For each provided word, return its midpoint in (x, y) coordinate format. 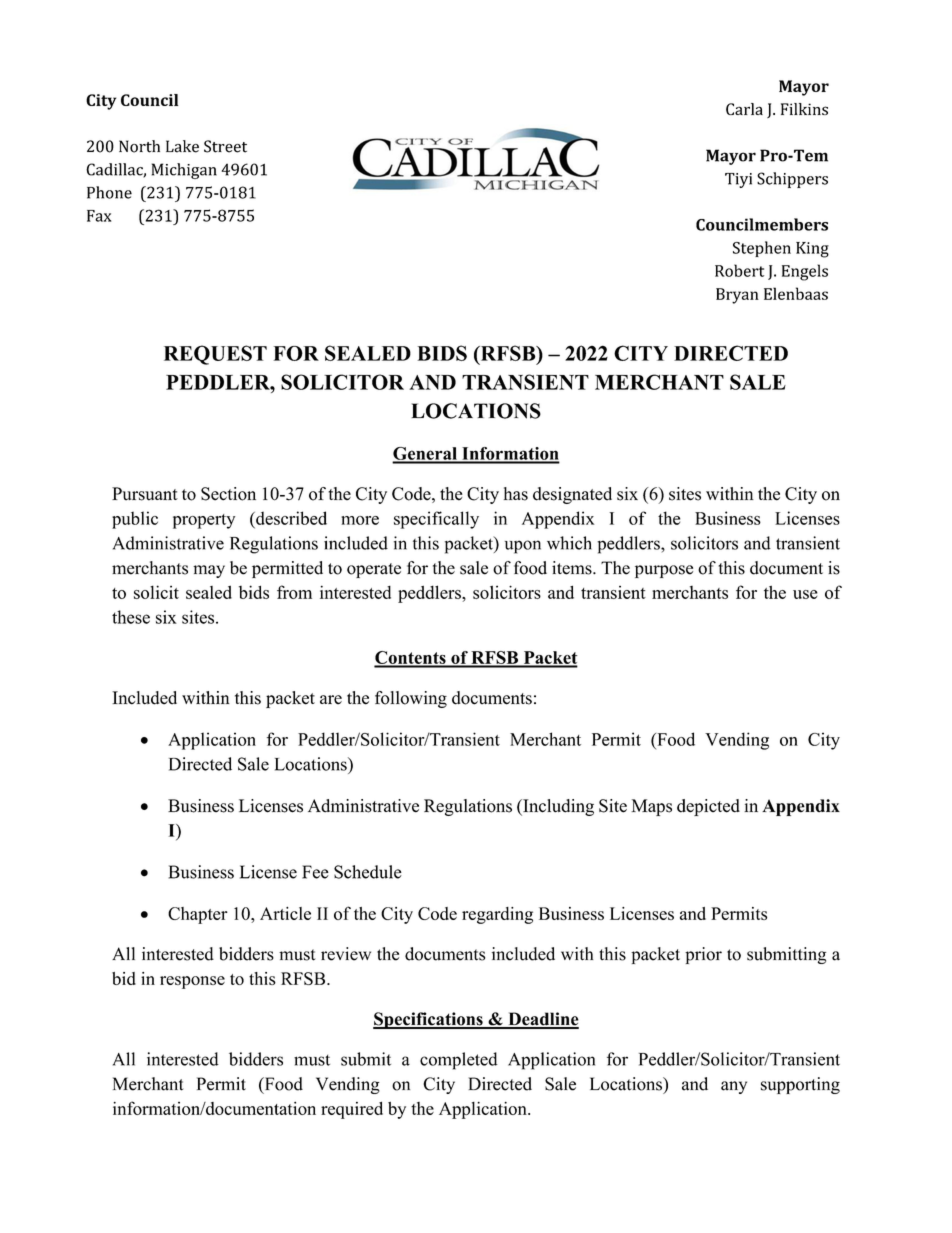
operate (374, 570)
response (192, 982)
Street (225, 146)
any (734, 1087)
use (805, 594)
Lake (182, 146)
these (131, 617)
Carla (744, 109)
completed (459, 1061)
